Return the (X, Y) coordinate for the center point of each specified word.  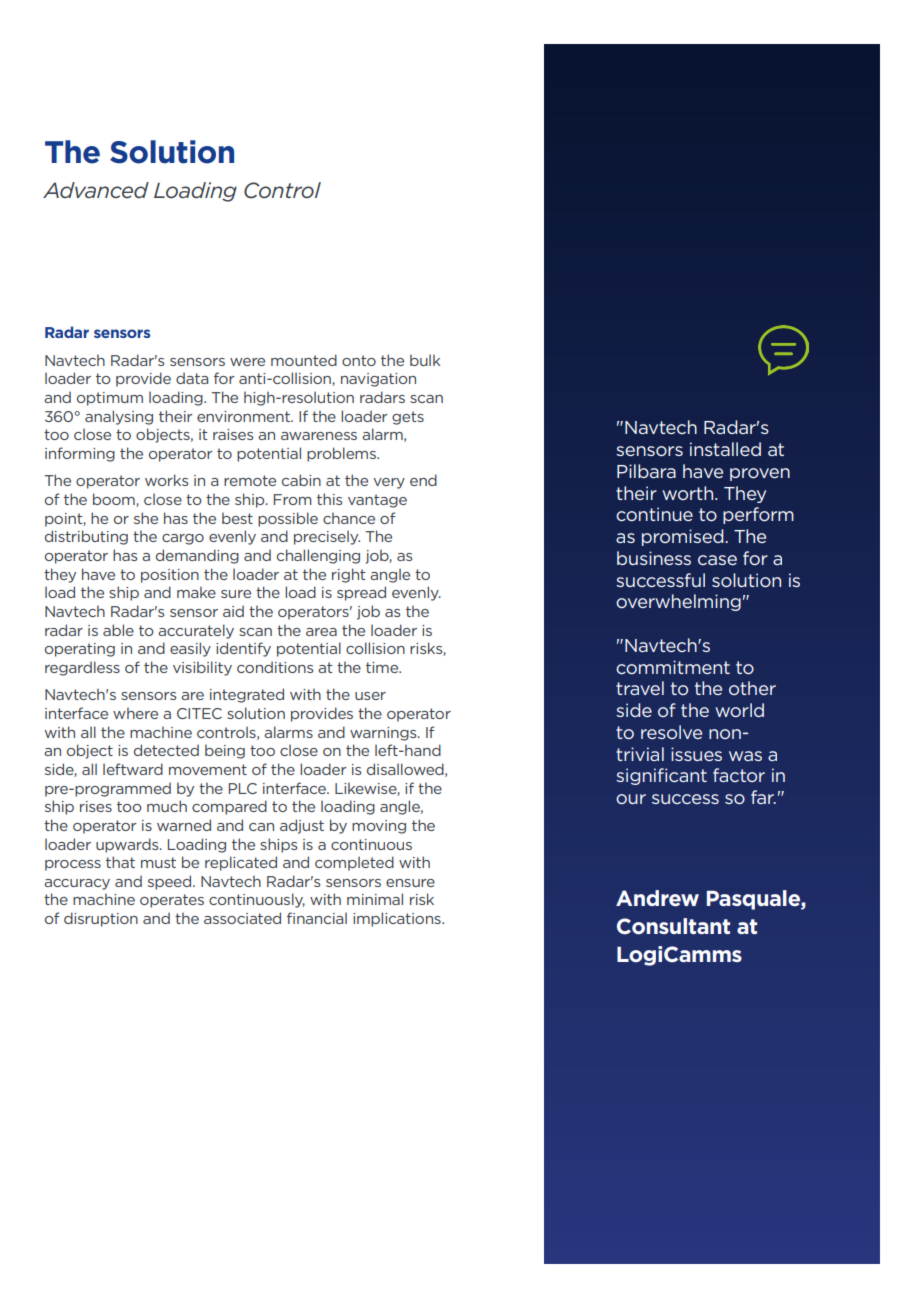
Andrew (657, 898)
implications (398, 919)
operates (172, 901)
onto (359, 360)
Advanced (96, 190)
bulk (425, 360)
